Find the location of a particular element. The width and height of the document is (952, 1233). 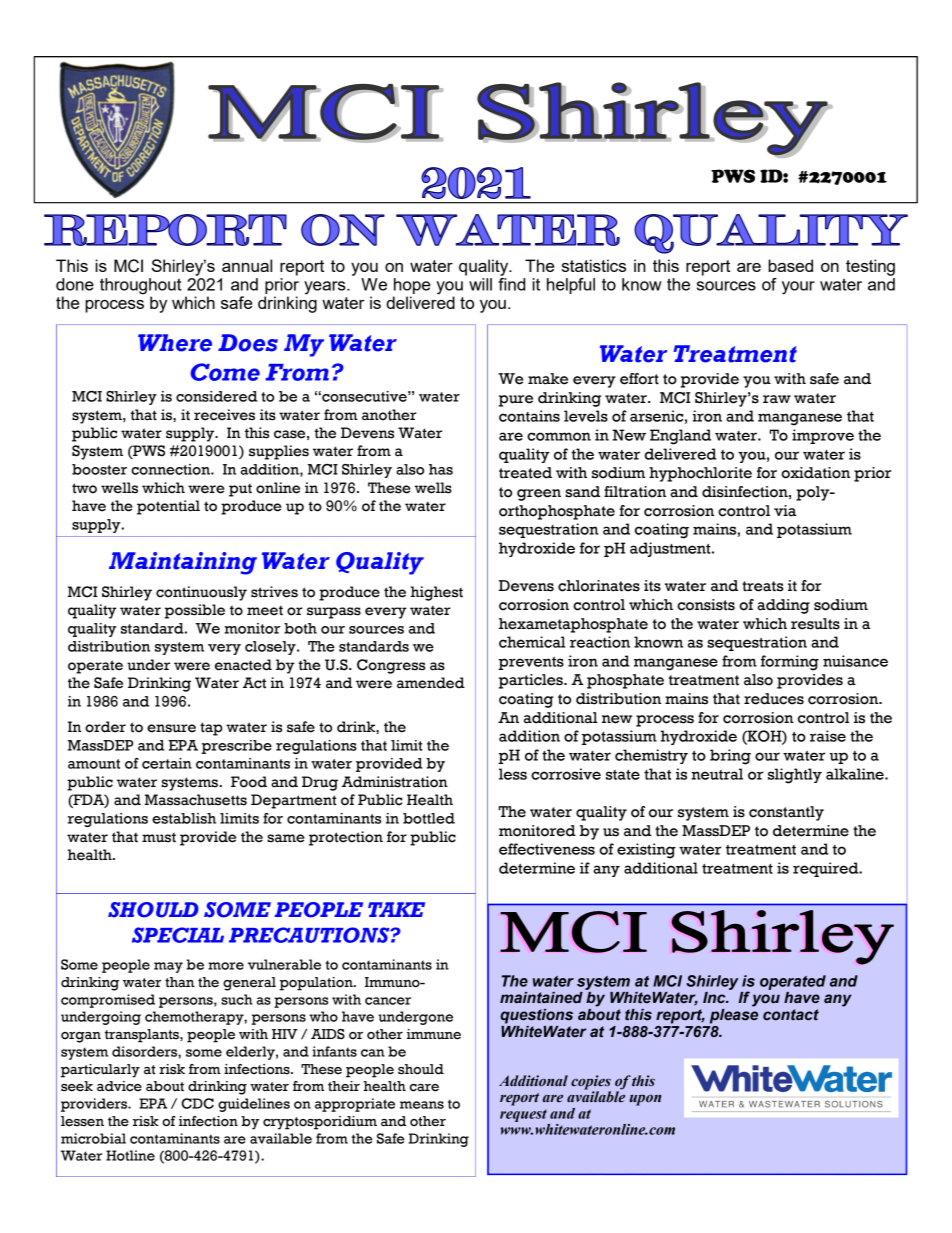

Inc is located at coordinates (715, 998).
